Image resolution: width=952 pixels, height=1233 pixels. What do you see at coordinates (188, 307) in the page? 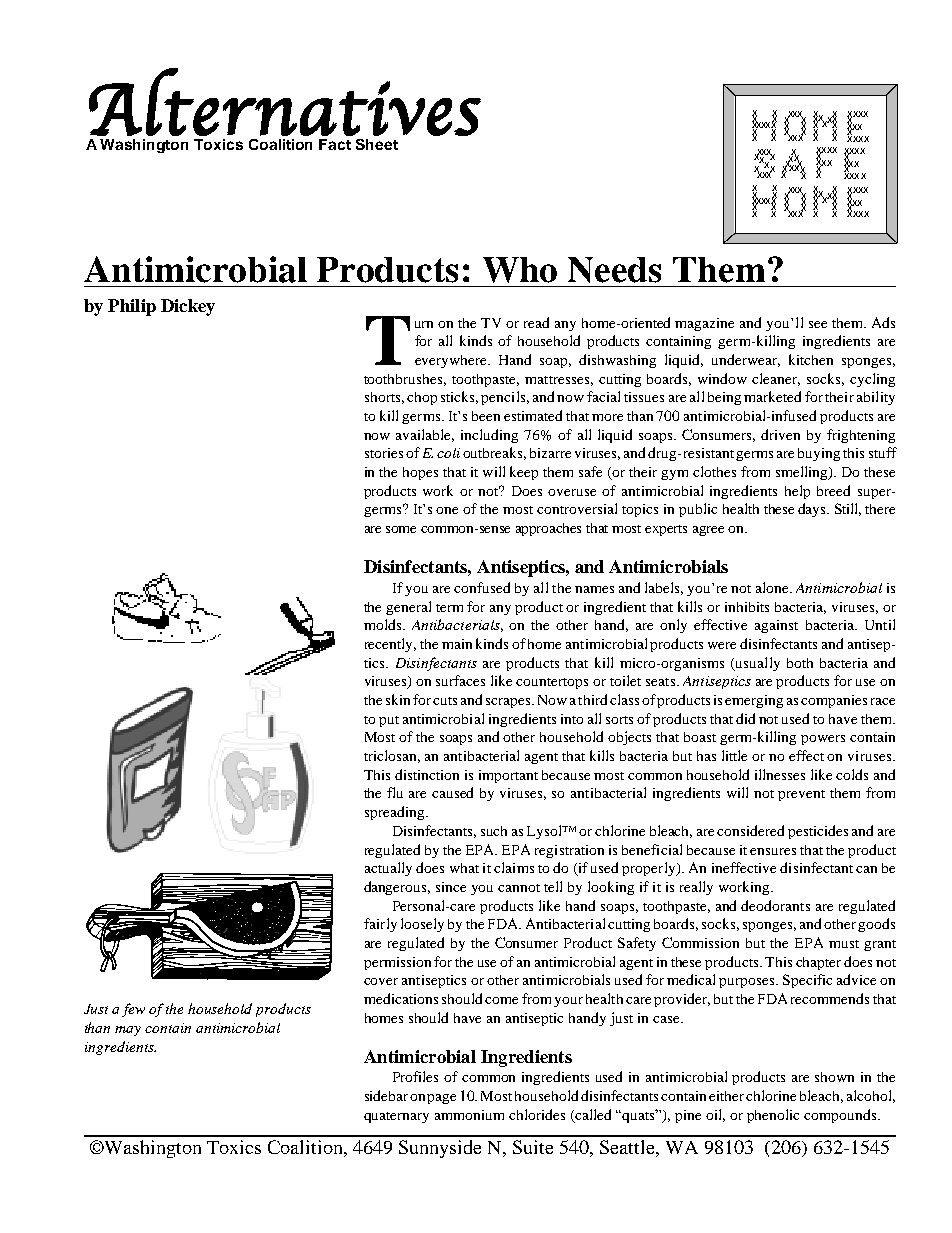
I see `Dickey` at bounding box center [188, 307].
